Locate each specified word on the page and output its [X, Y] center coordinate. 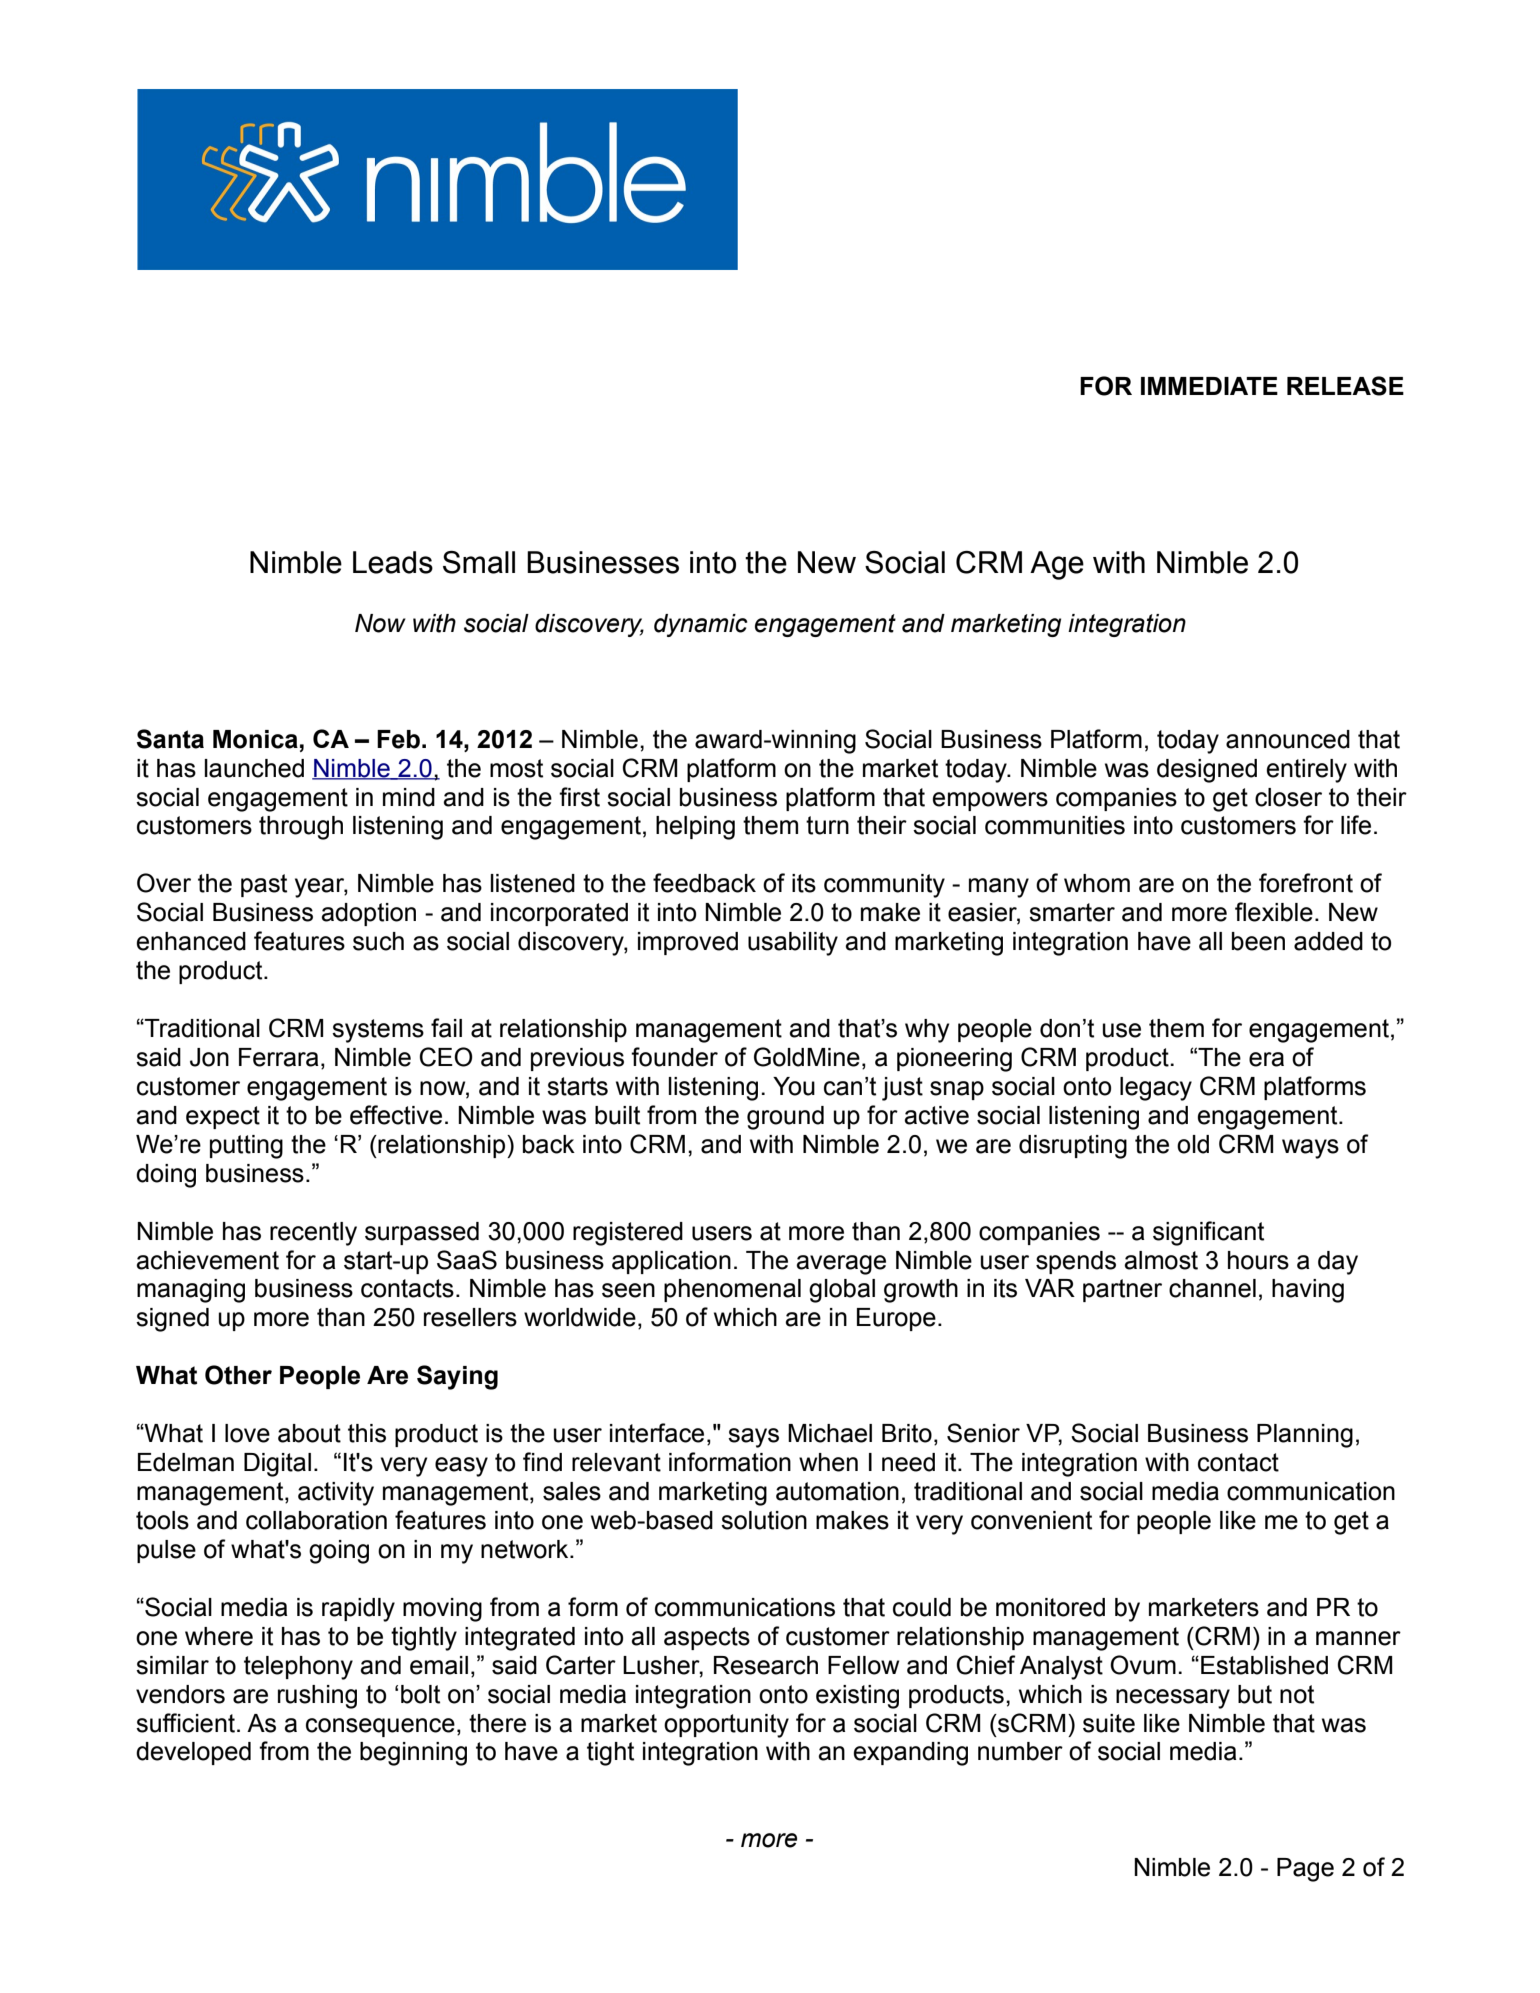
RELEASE [1345, 386]
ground [785, 1118]
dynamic [701, 625]
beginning [413, 1754]
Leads [393, 562]
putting [246, 1147]
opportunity [726, 1726]
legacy [1156, 1089]
